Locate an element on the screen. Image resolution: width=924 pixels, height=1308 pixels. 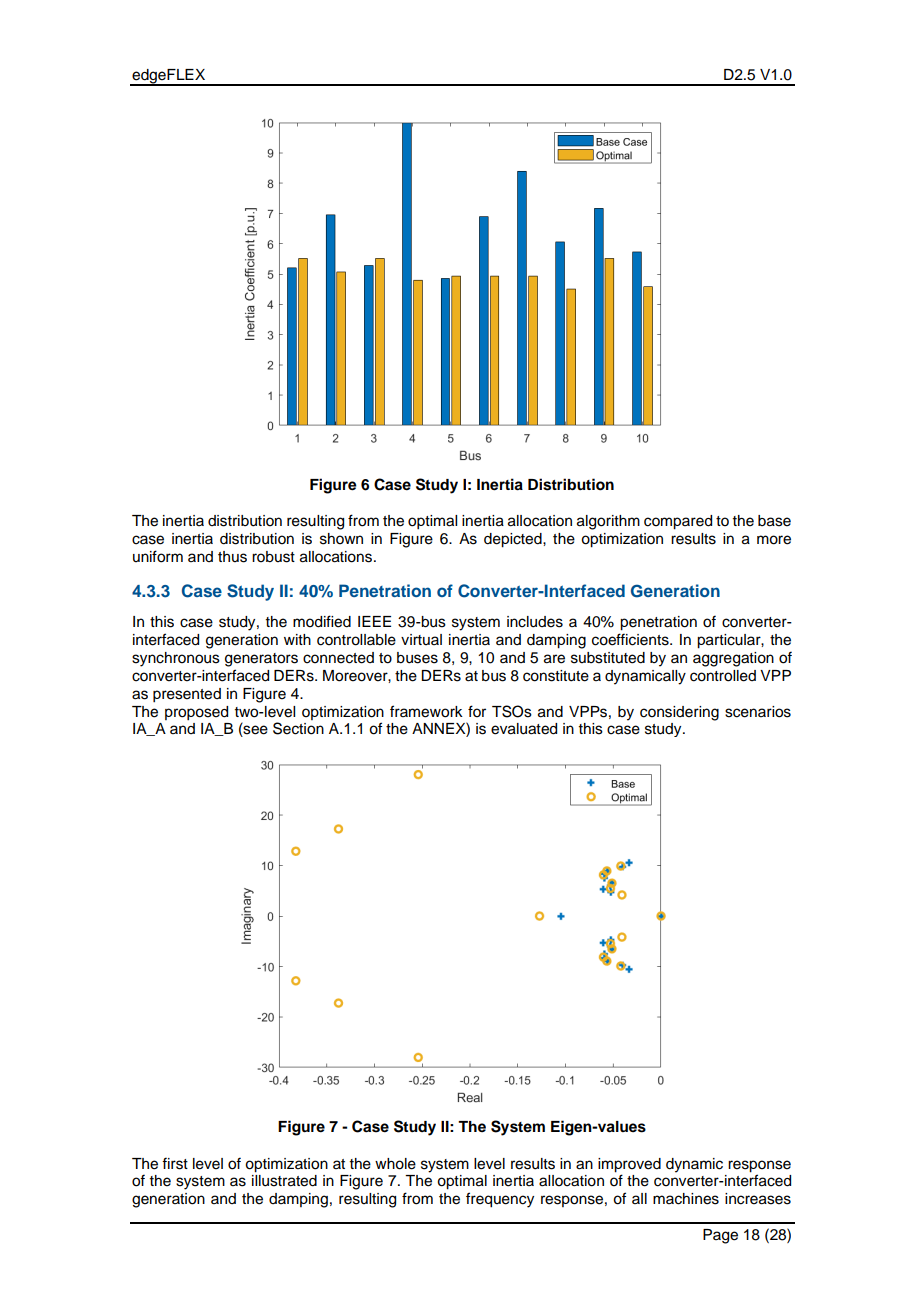
evaluated is located at coordinates (524, 729).
